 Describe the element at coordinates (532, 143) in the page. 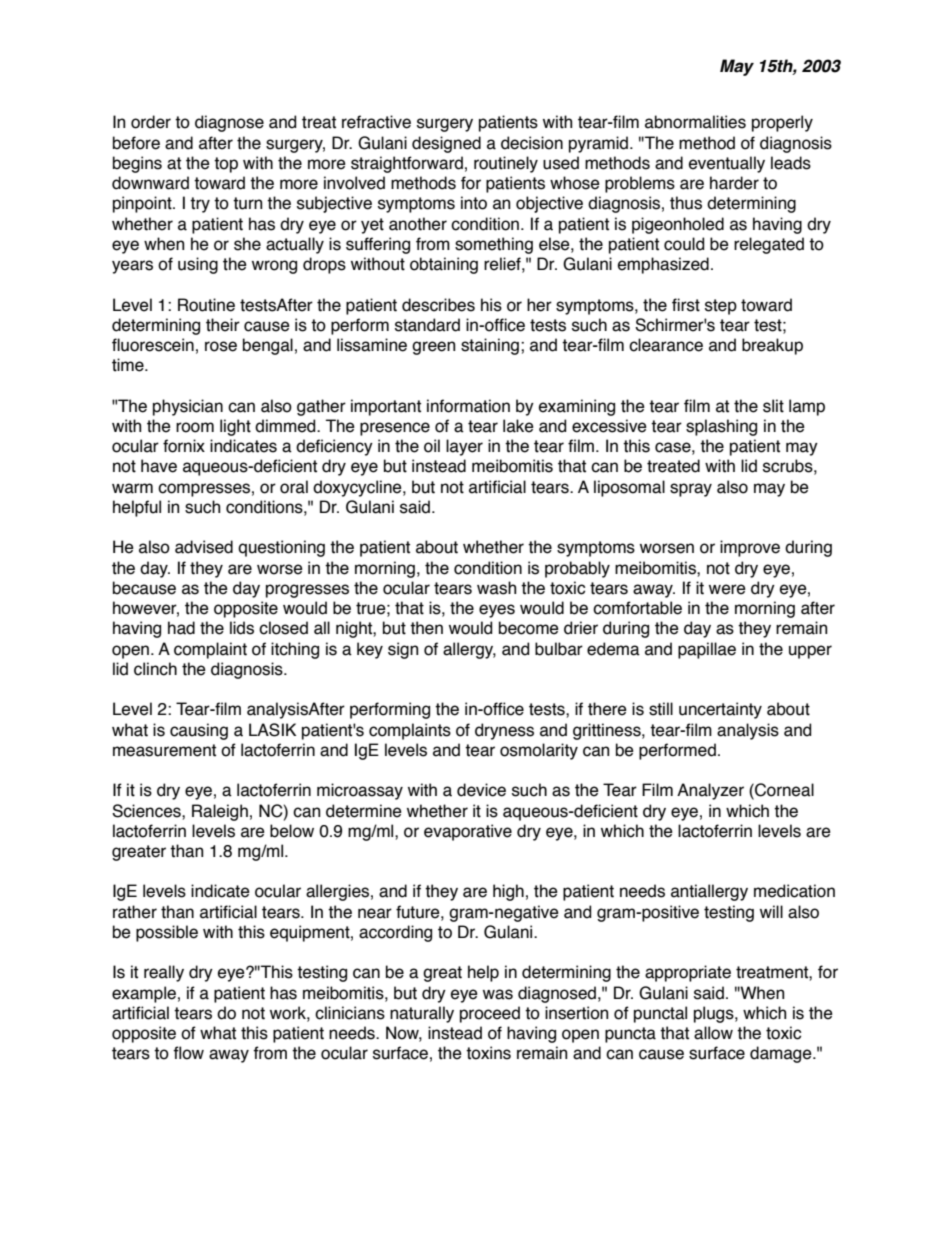

I see `decision` at that location.
